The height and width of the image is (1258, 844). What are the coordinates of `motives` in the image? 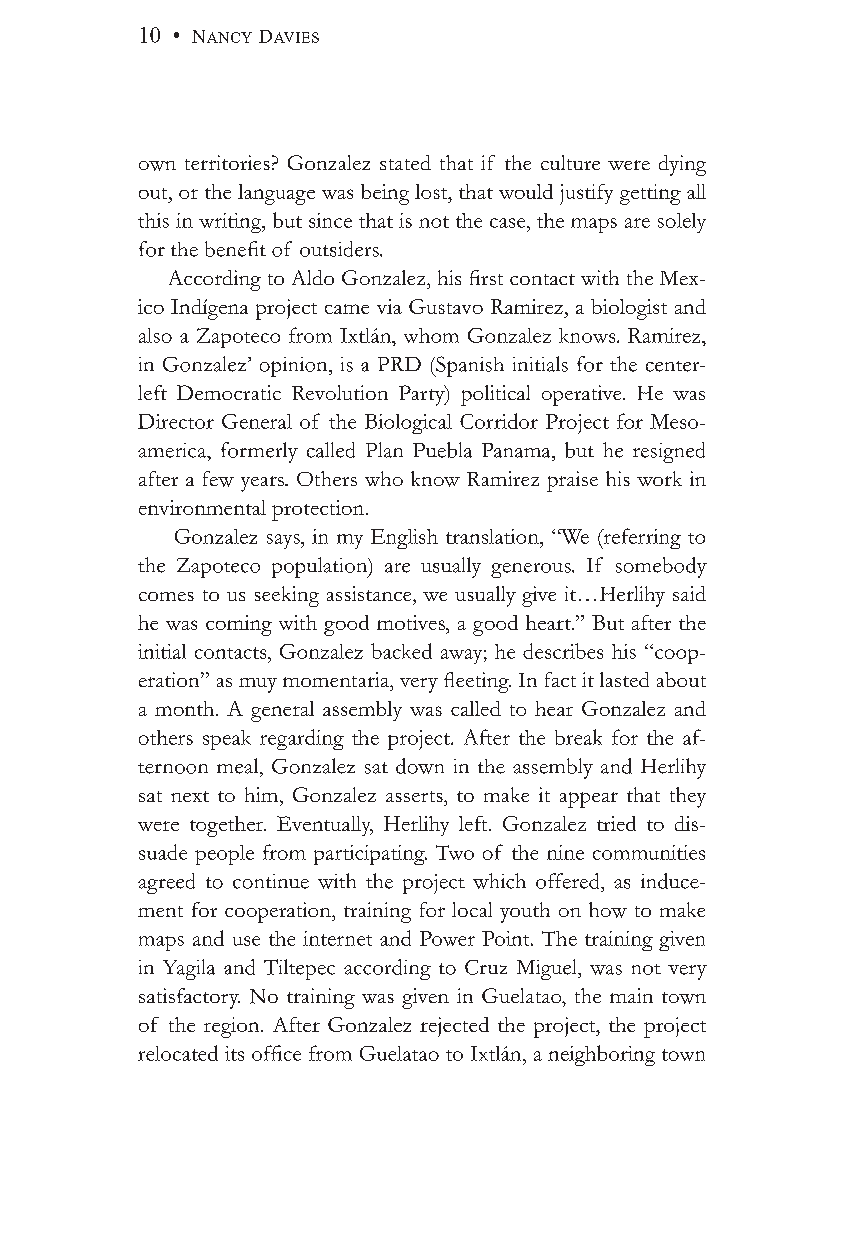 It's located at (412, 622).
